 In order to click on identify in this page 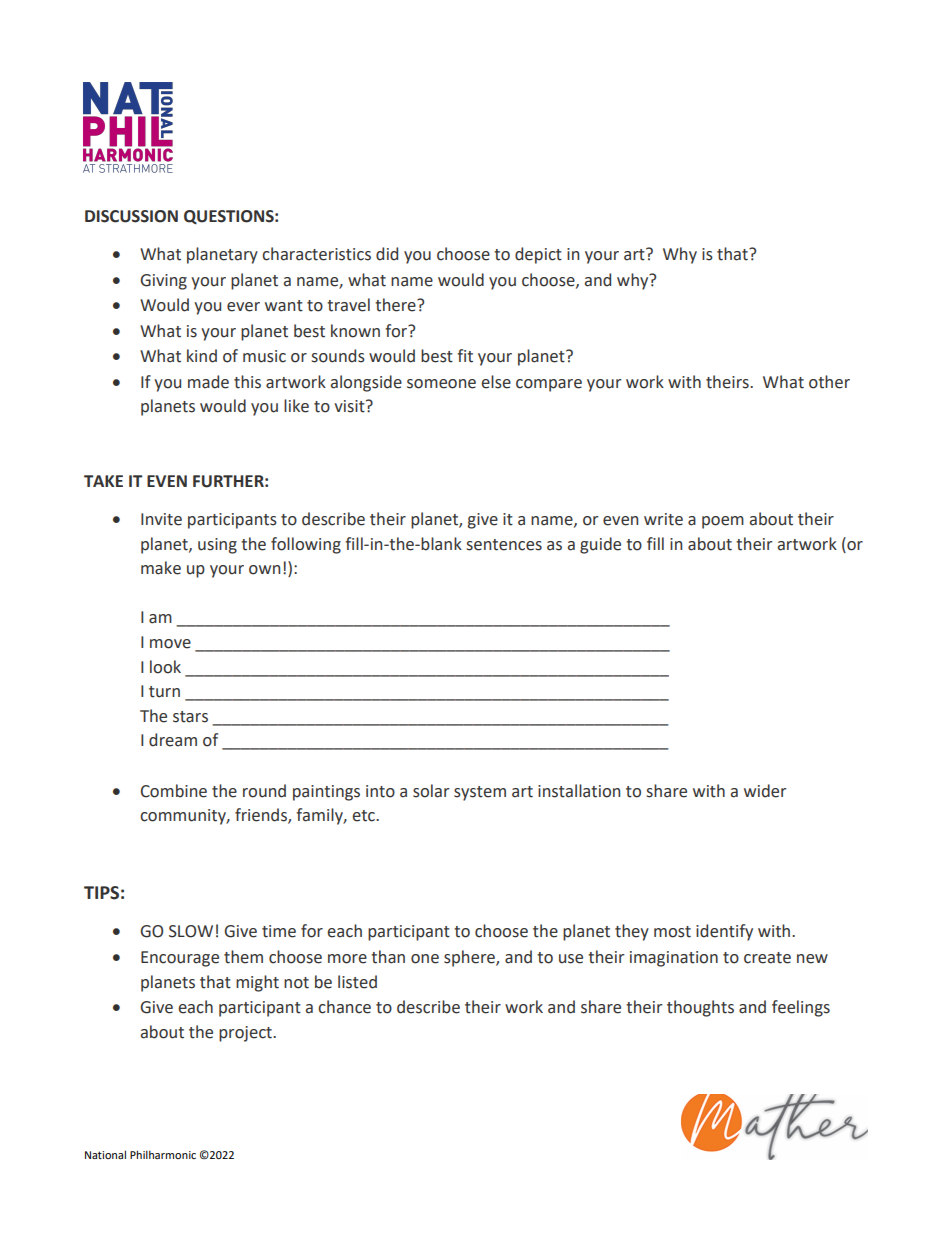, I will do `click(724, 932)`.
